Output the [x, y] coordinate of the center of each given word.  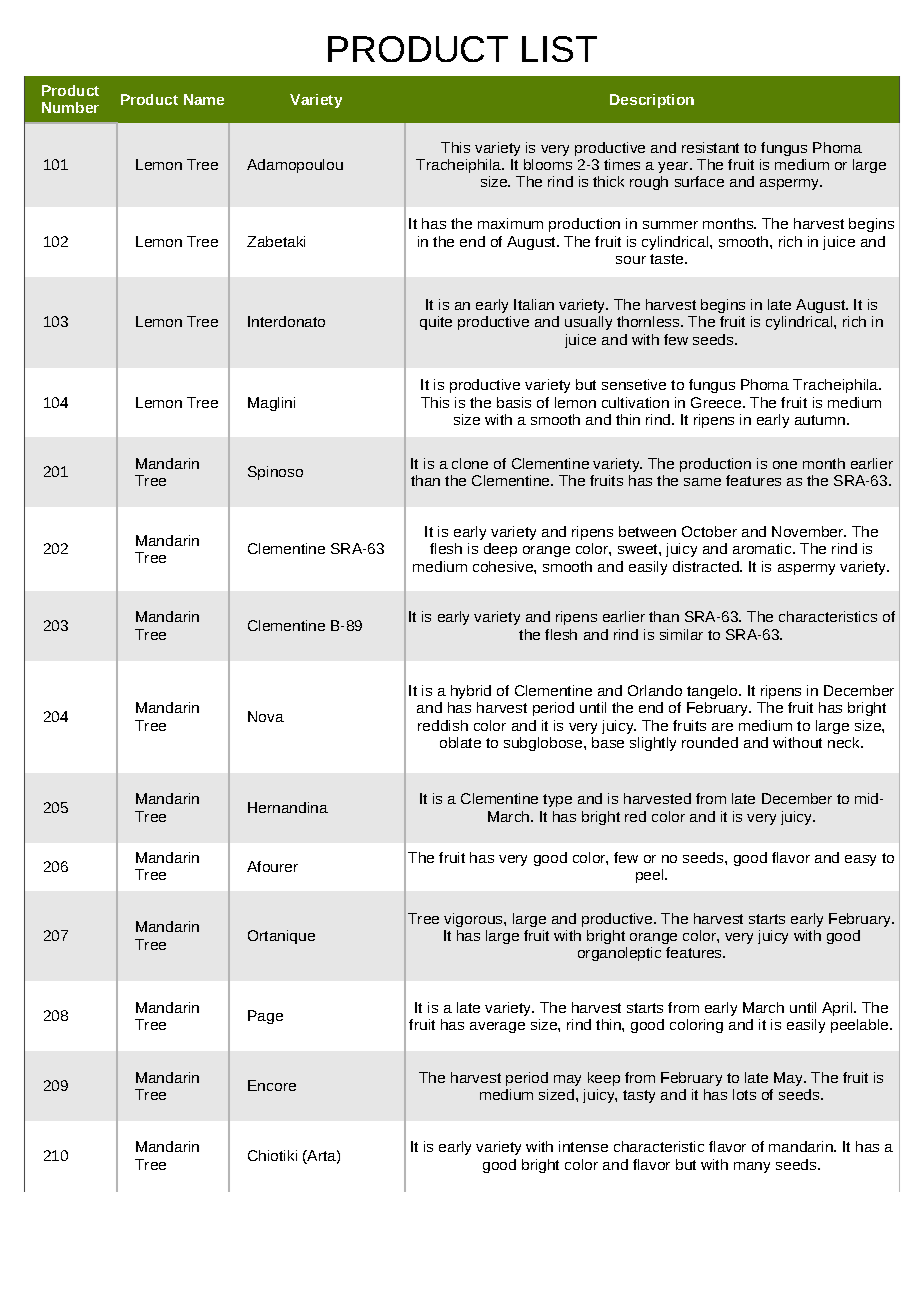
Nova [266, 716]
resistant [710, 147]
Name [204, 99]
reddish [443, 725]
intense [583, 1146]
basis [514, 402]
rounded [710, 742]
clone [470, 463]
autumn [821, 420]
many [752, 1167]
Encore [272, 1085]
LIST [559, 49]
